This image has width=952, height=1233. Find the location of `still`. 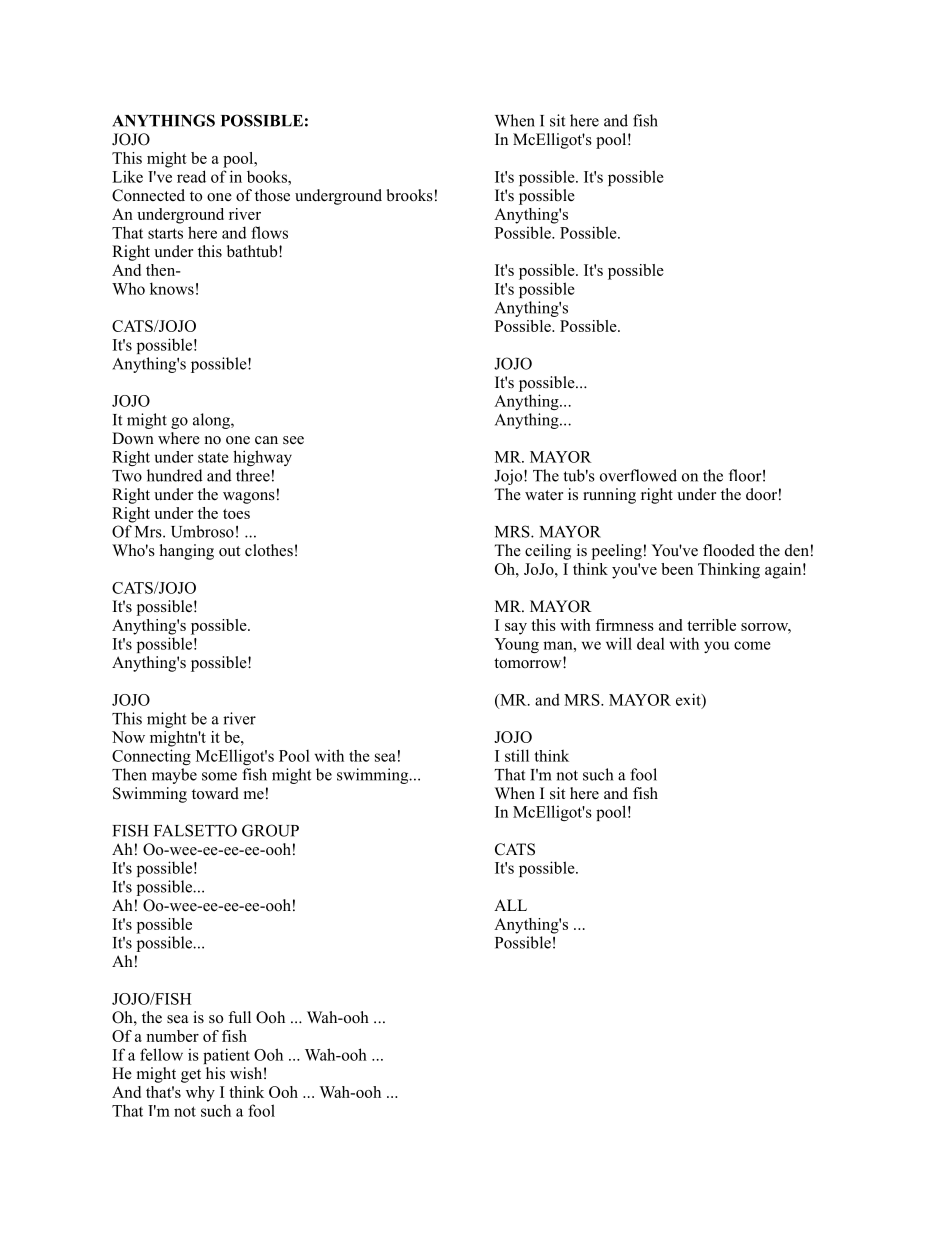

still is located at coordinates (517, 755).
